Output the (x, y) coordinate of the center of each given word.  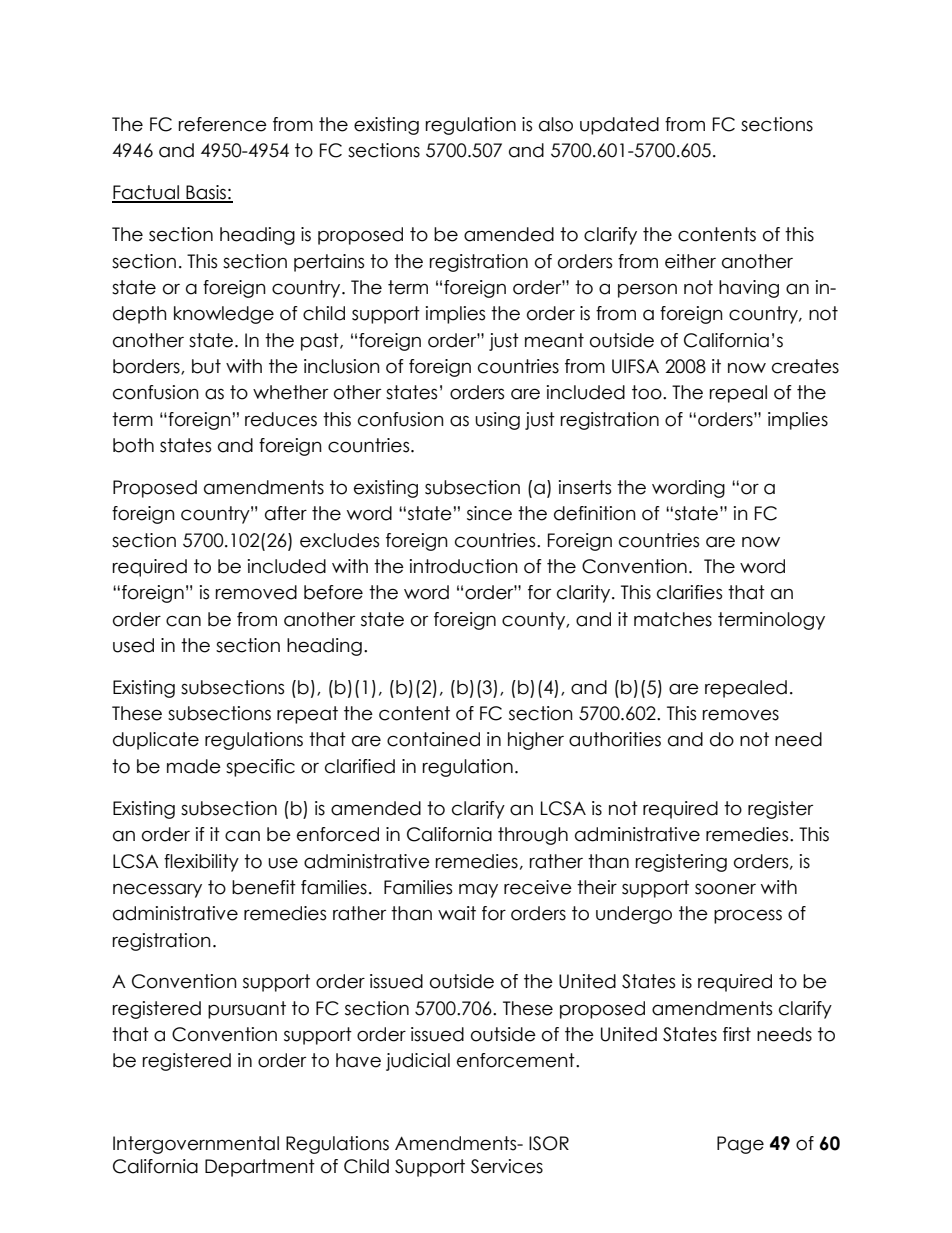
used (133, 645)
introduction (464, 566)
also (556, 124)
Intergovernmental (196, 1145)
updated (619, 126)
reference (223, 124)
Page (740, 1145)
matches (673, 619)
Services (507, 1166)
